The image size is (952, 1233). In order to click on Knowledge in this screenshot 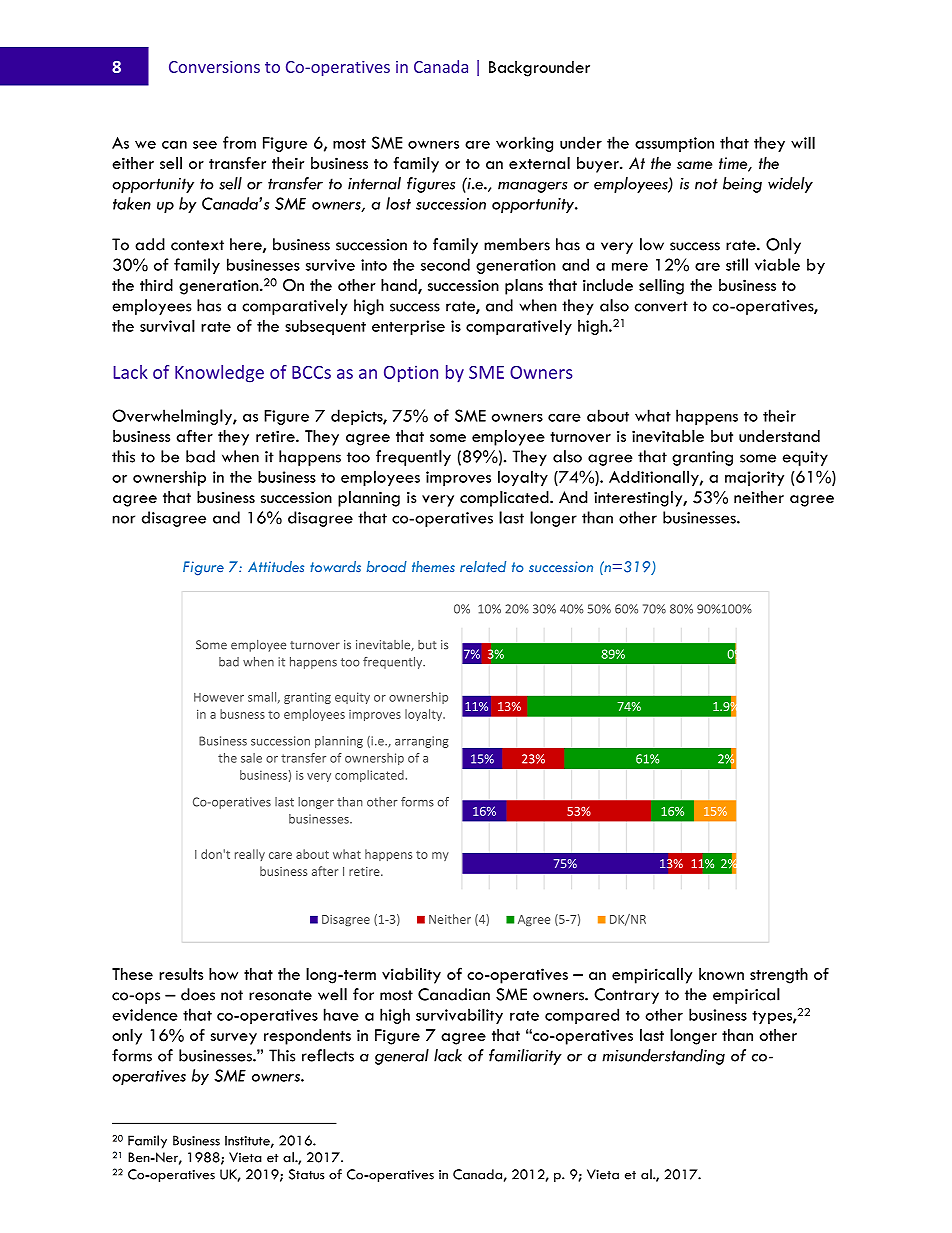, I will do `click(219, 374)`.
